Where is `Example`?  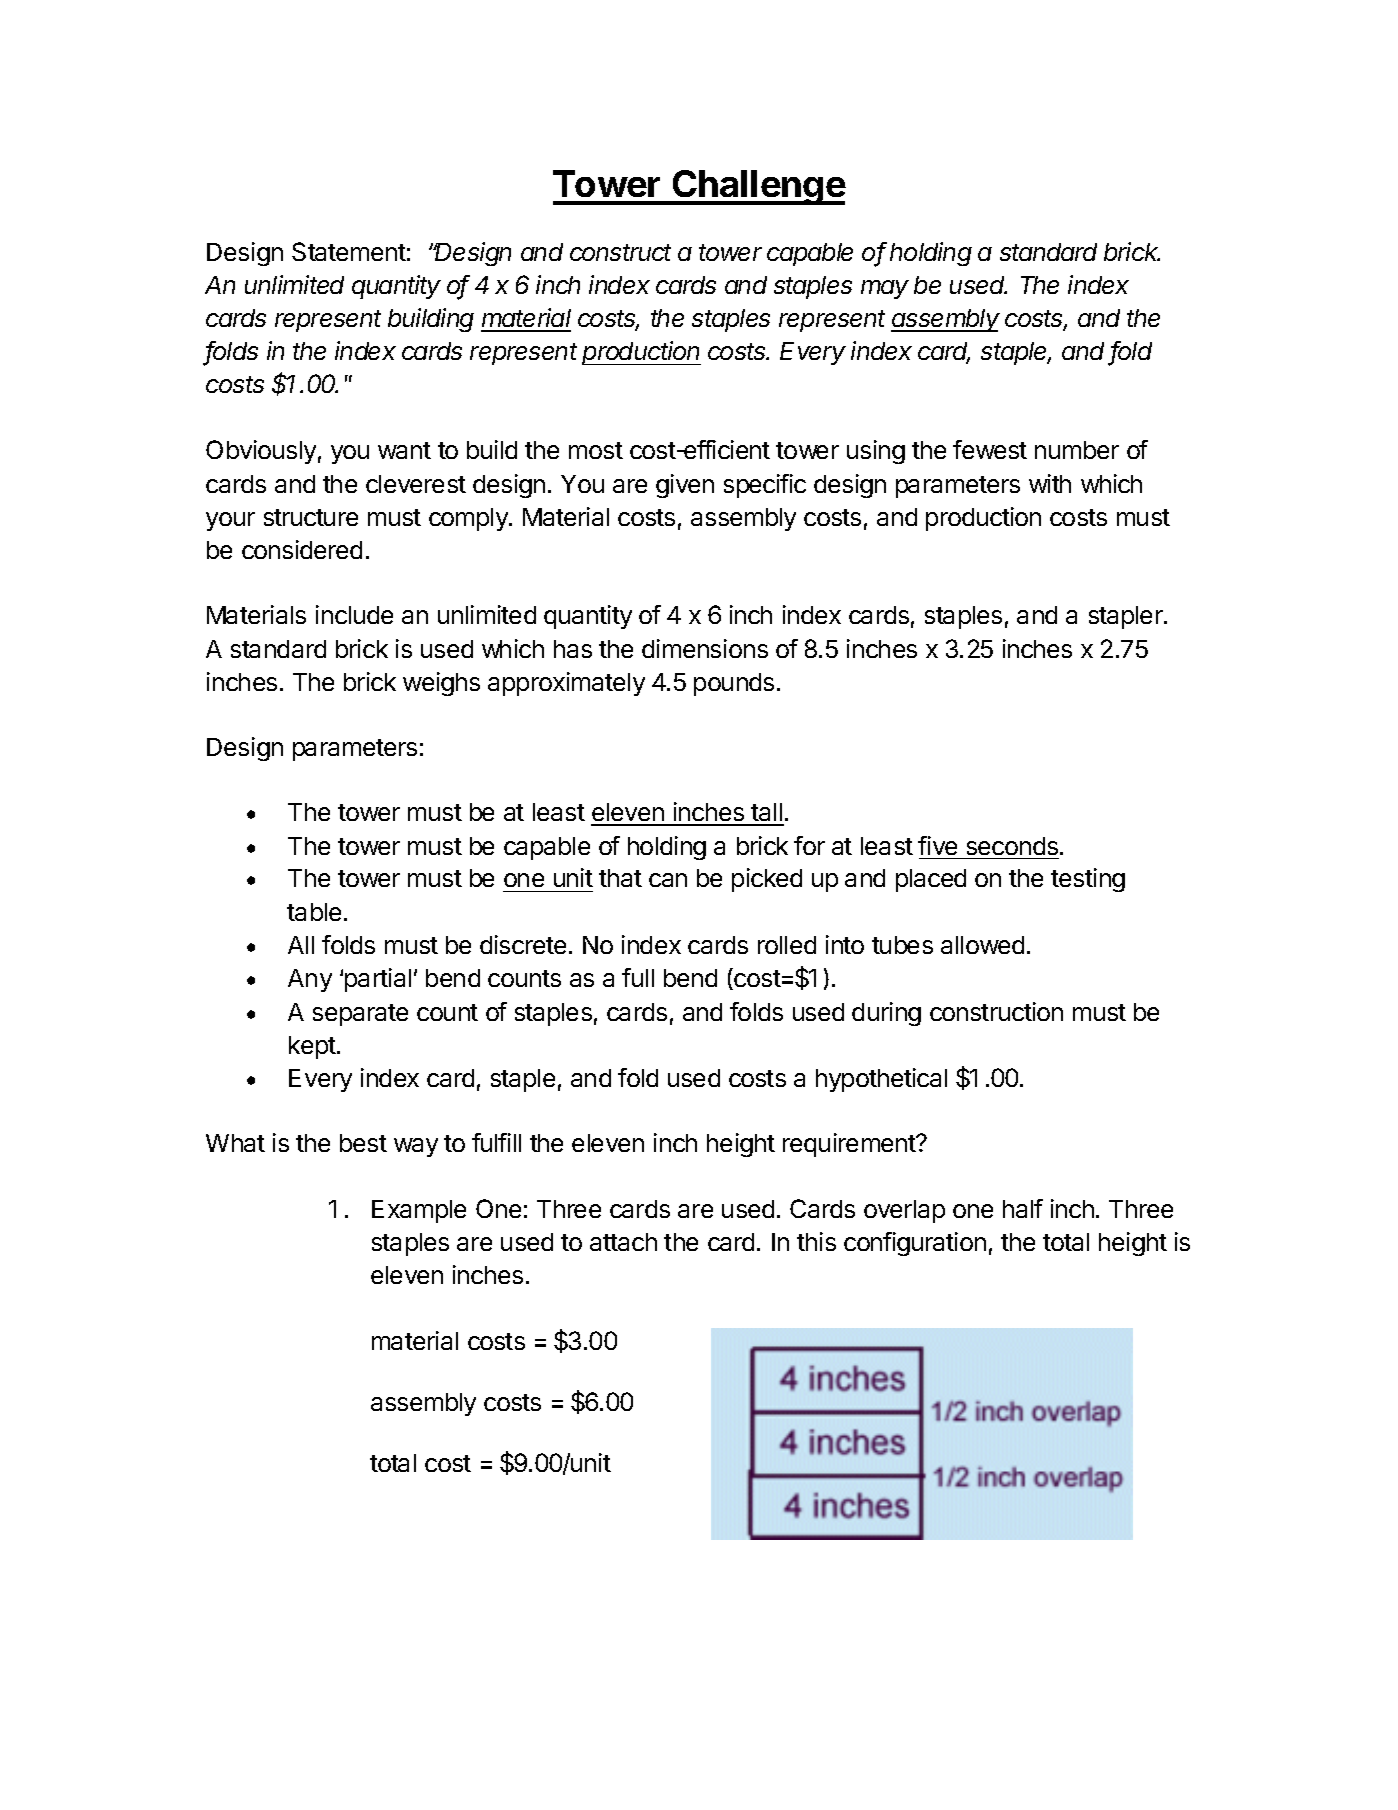 Example is located at coordinates (419, 1211).
